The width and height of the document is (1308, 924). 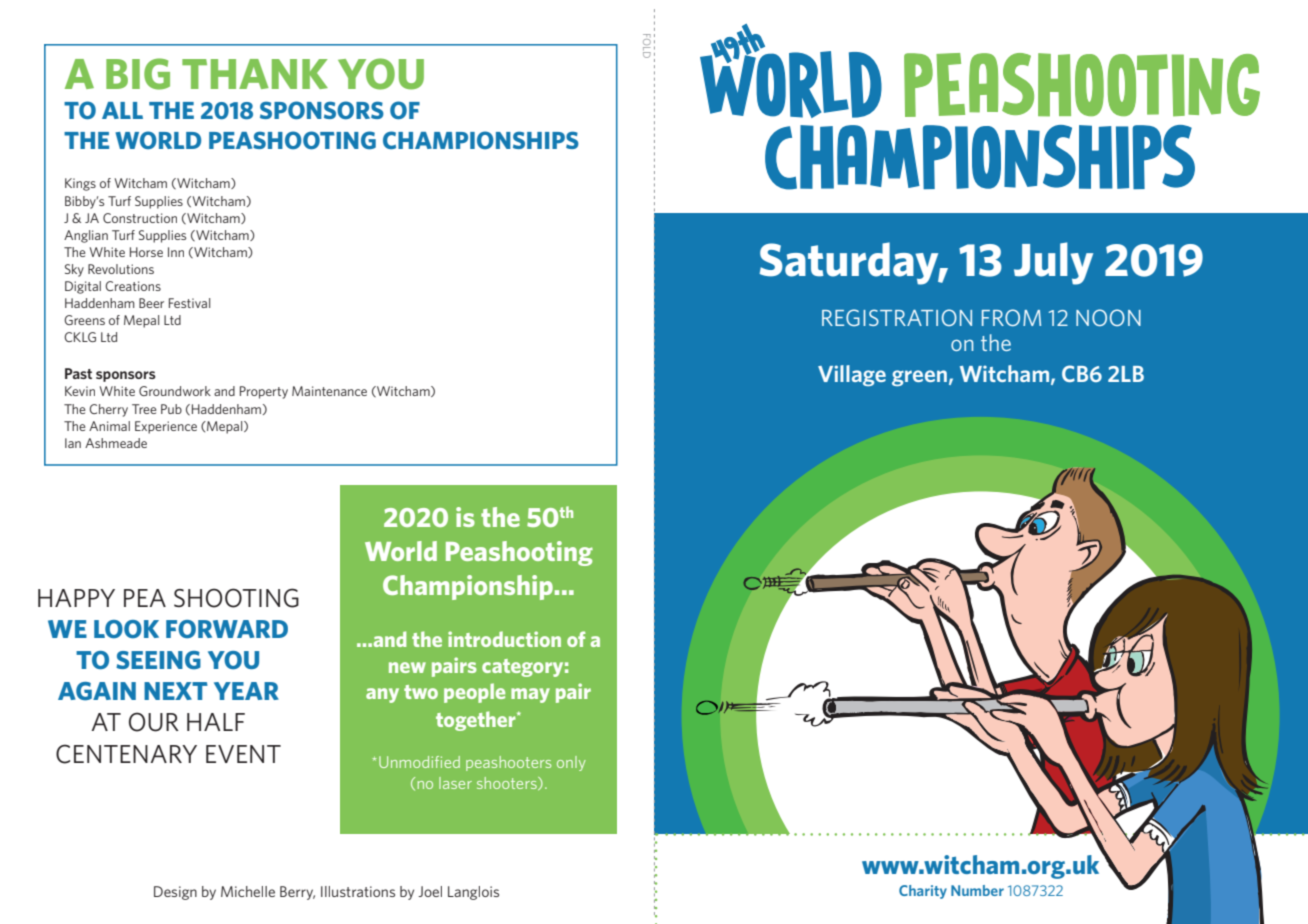 What do you see at coordinates (329, 391) in the document?
I see `Maintenance` at bounding box center [329, 391].
